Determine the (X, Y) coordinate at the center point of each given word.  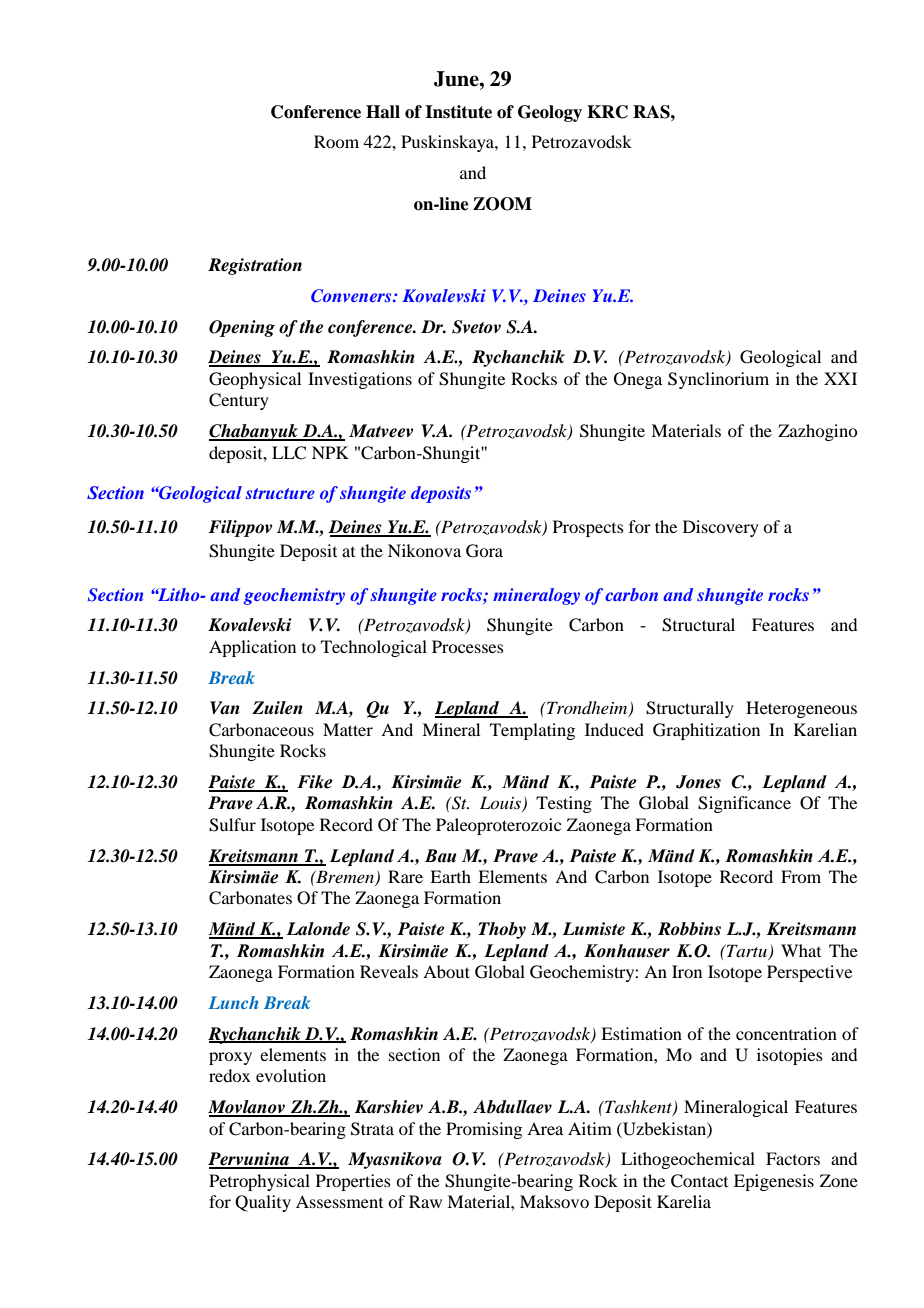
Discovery (721, 528)
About (446, 971)
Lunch (233, 1002)
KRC (607, 112)
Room (336, 141)
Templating (532, 731)
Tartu (746, 950)
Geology (550, 113)
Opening (242, 328)
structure (280, 493)
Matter (348, 729)
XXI (840, 378)
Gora (484, 551)
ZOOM (502, 204)
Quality (263, 1203)
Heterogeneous (801, 709)
